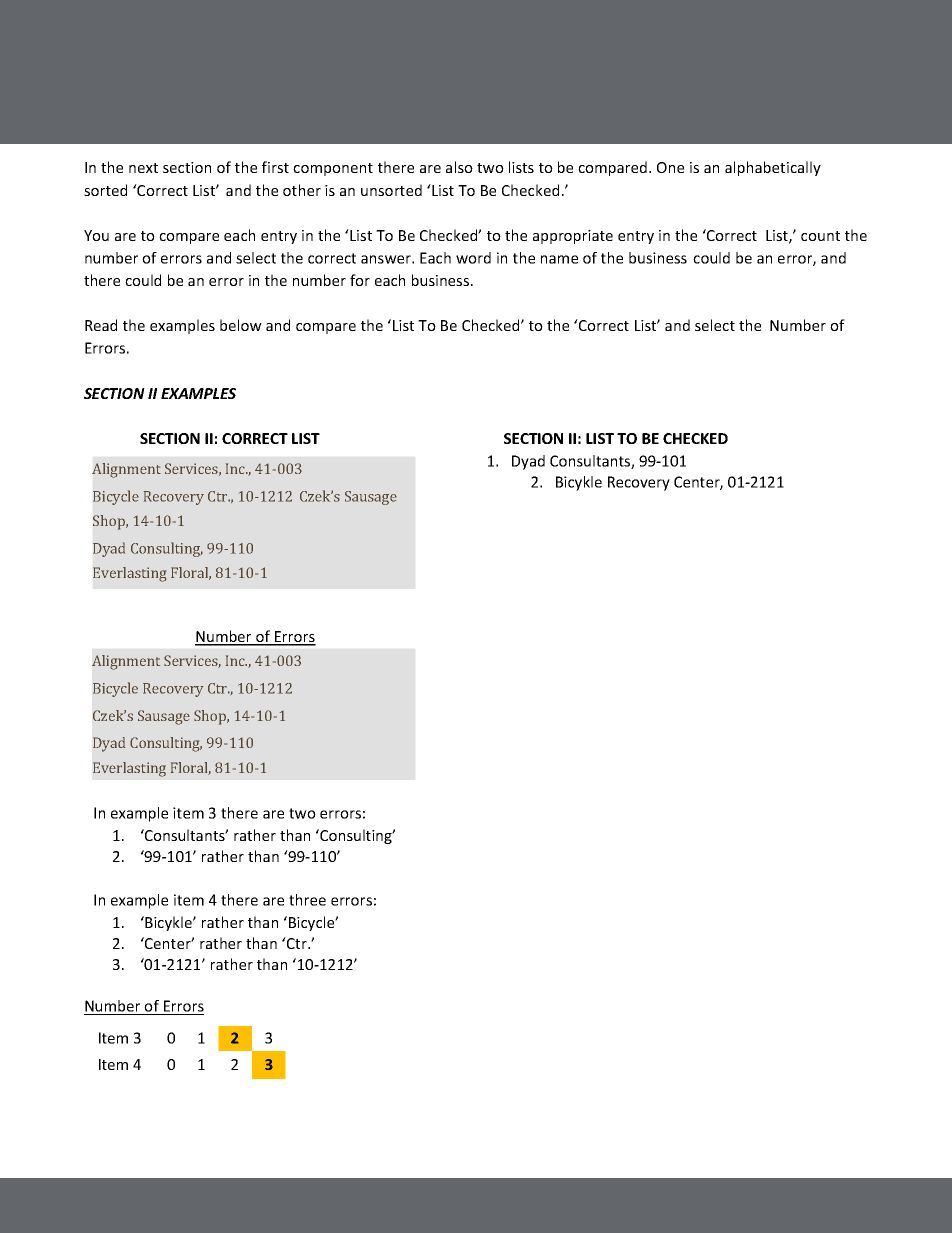  Describe the element at coordinates (241, 325) in the page. I see `below` at that location.
